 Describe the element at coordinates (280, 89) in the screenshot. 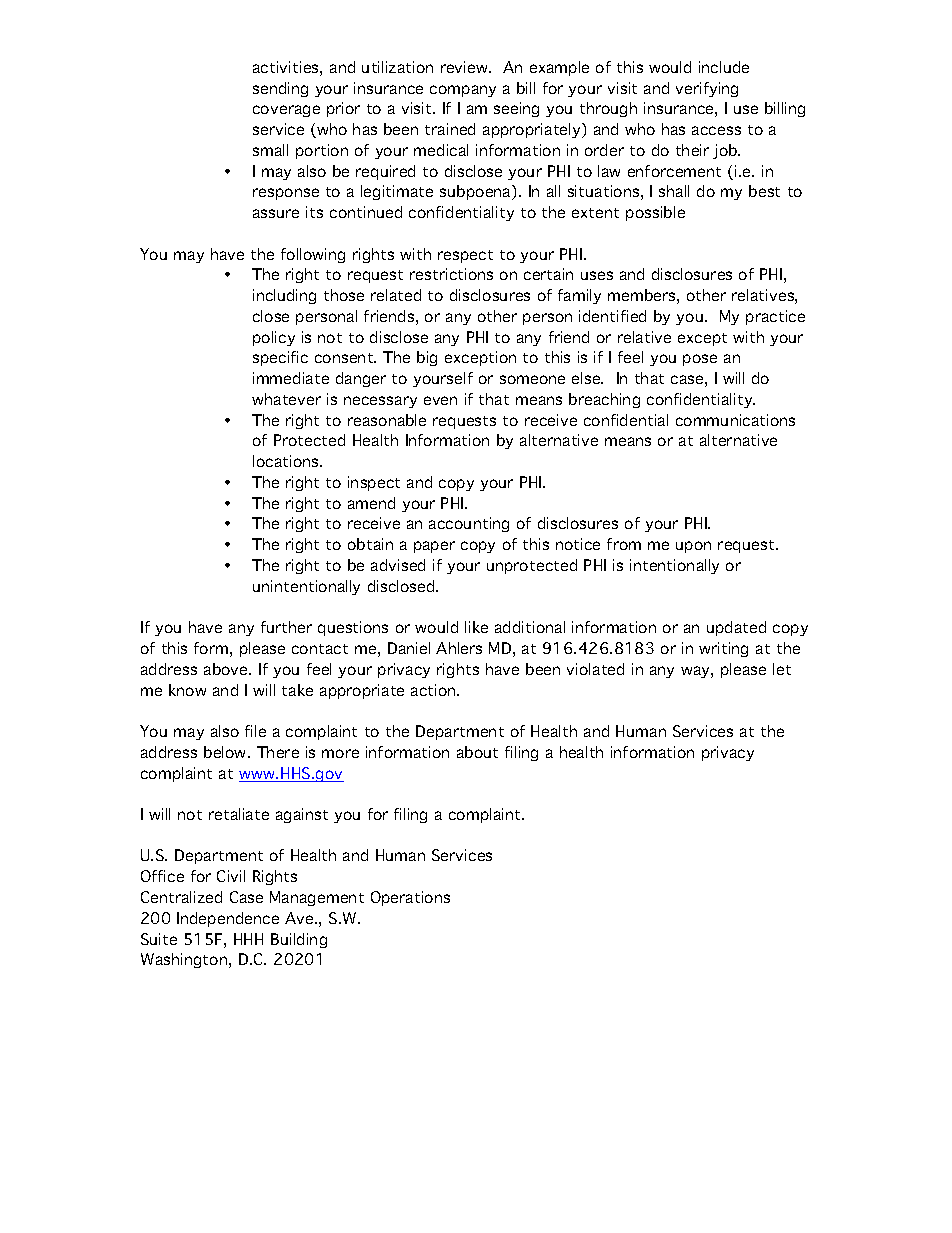

I see `sending` at that location.
